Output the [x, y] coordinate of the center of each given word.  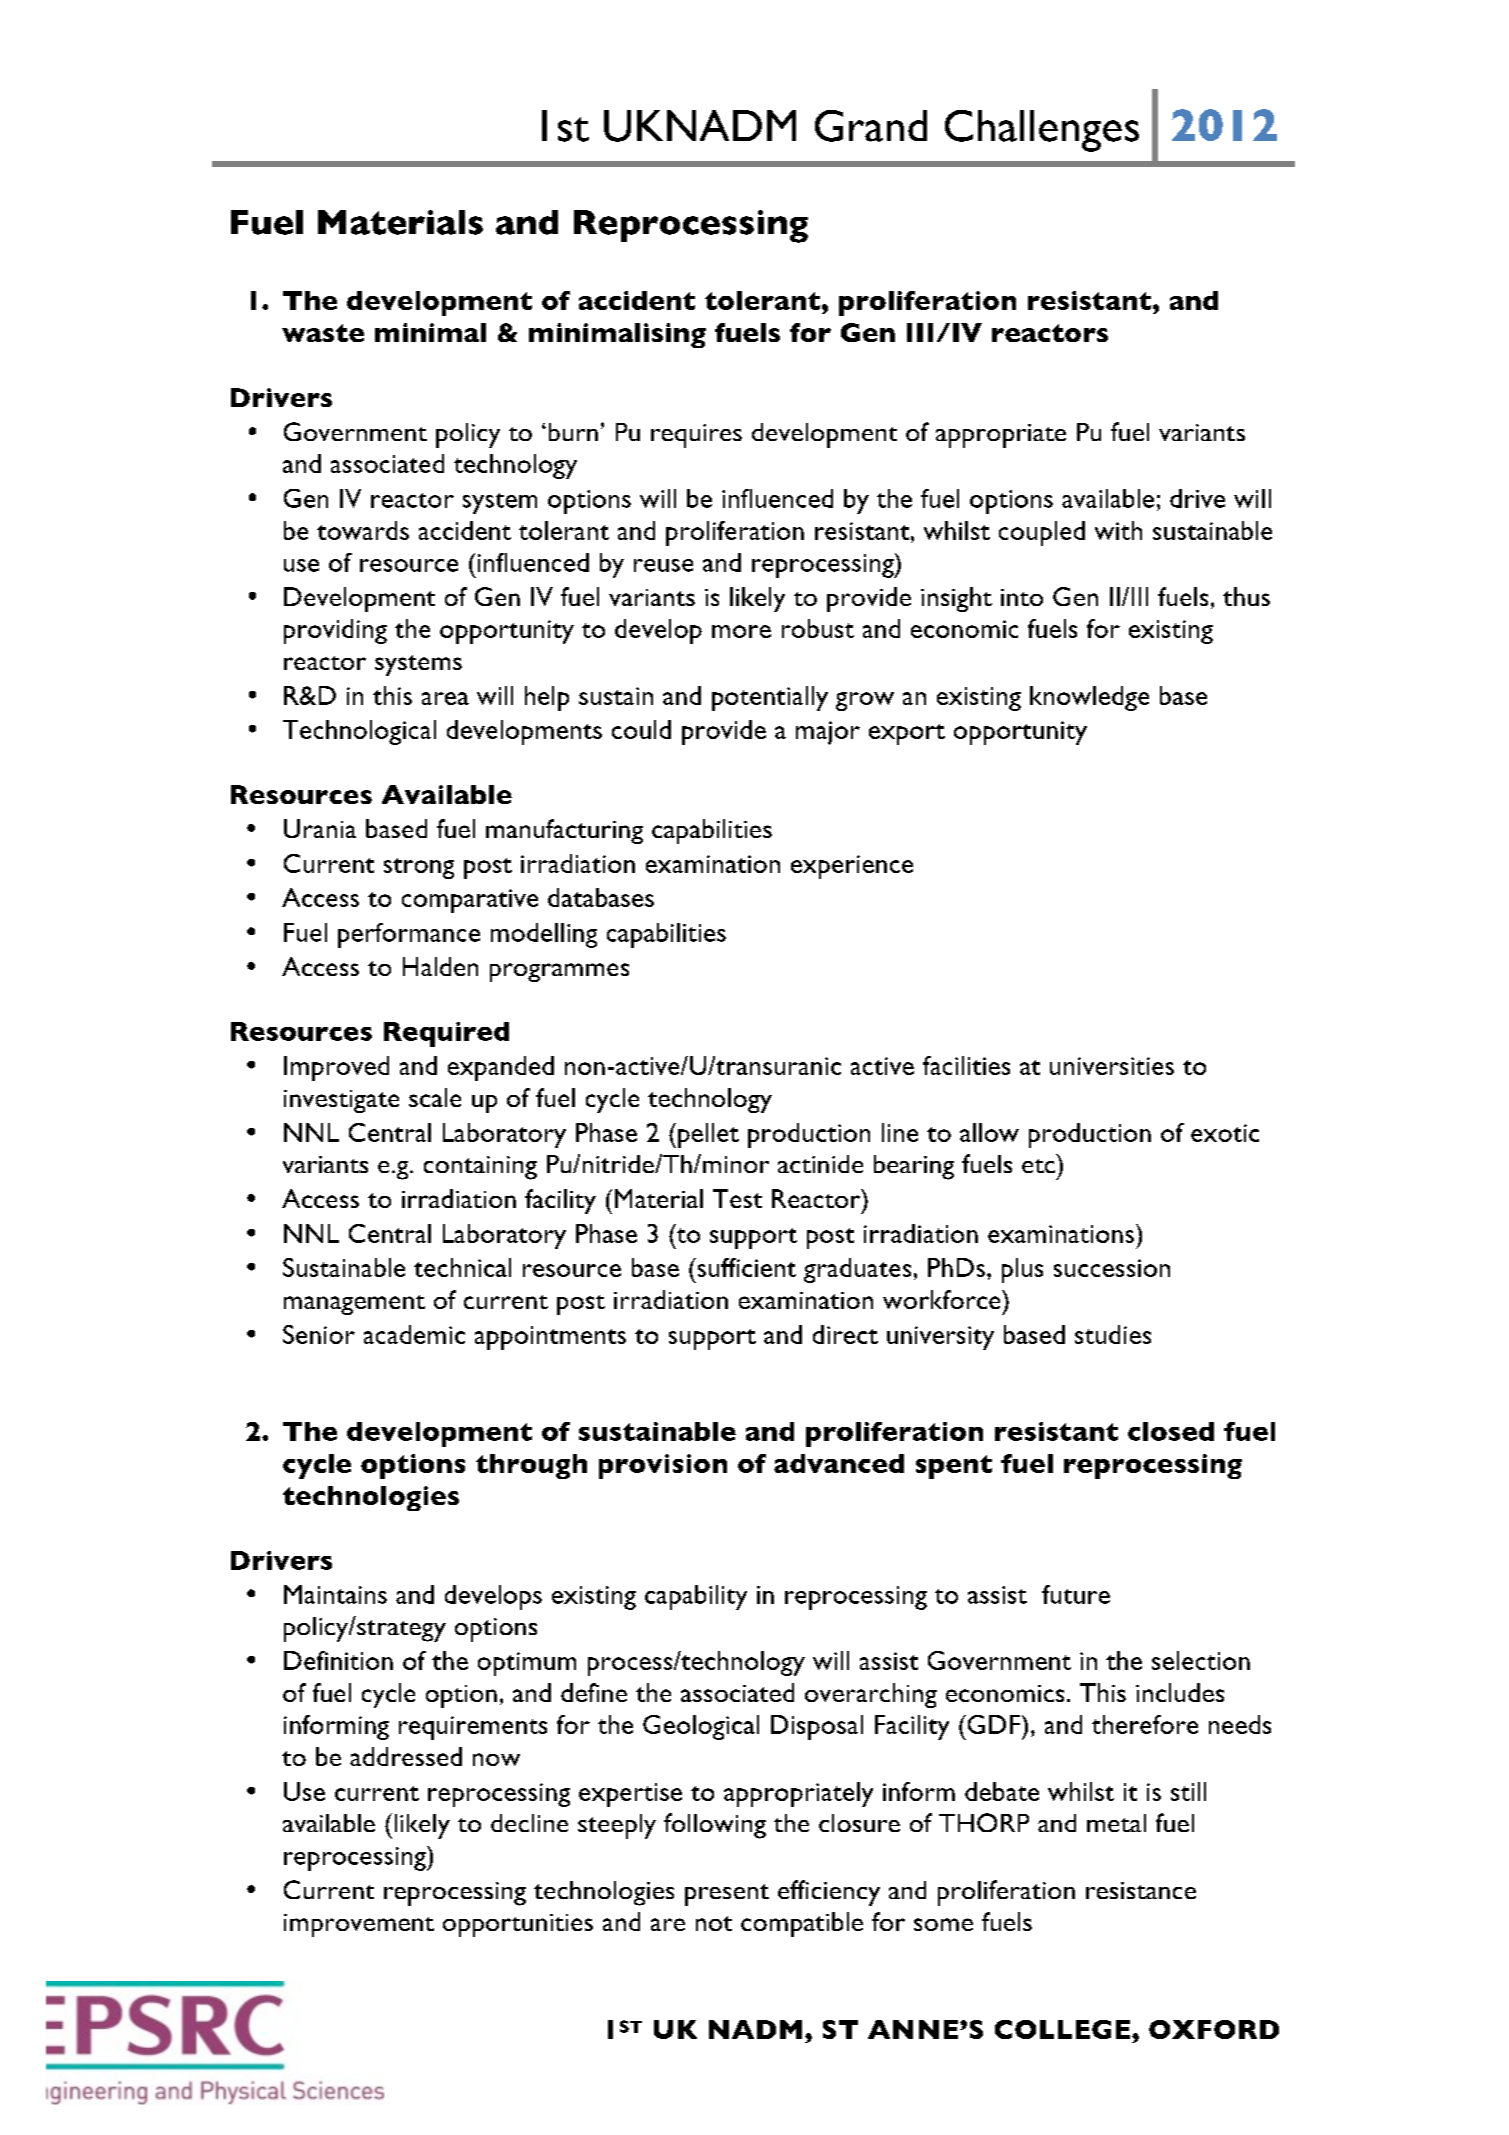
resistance [1141, 1890]
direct [845, 1334]
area [445, 698]
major [828, 733]
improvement [359, 1925]
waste [323, 333]
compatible [802, 1924]
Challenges [1042, 131]
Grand [871, 126]
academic [414, 1334]
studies [1113, 1334]
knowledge [1089, 698]
